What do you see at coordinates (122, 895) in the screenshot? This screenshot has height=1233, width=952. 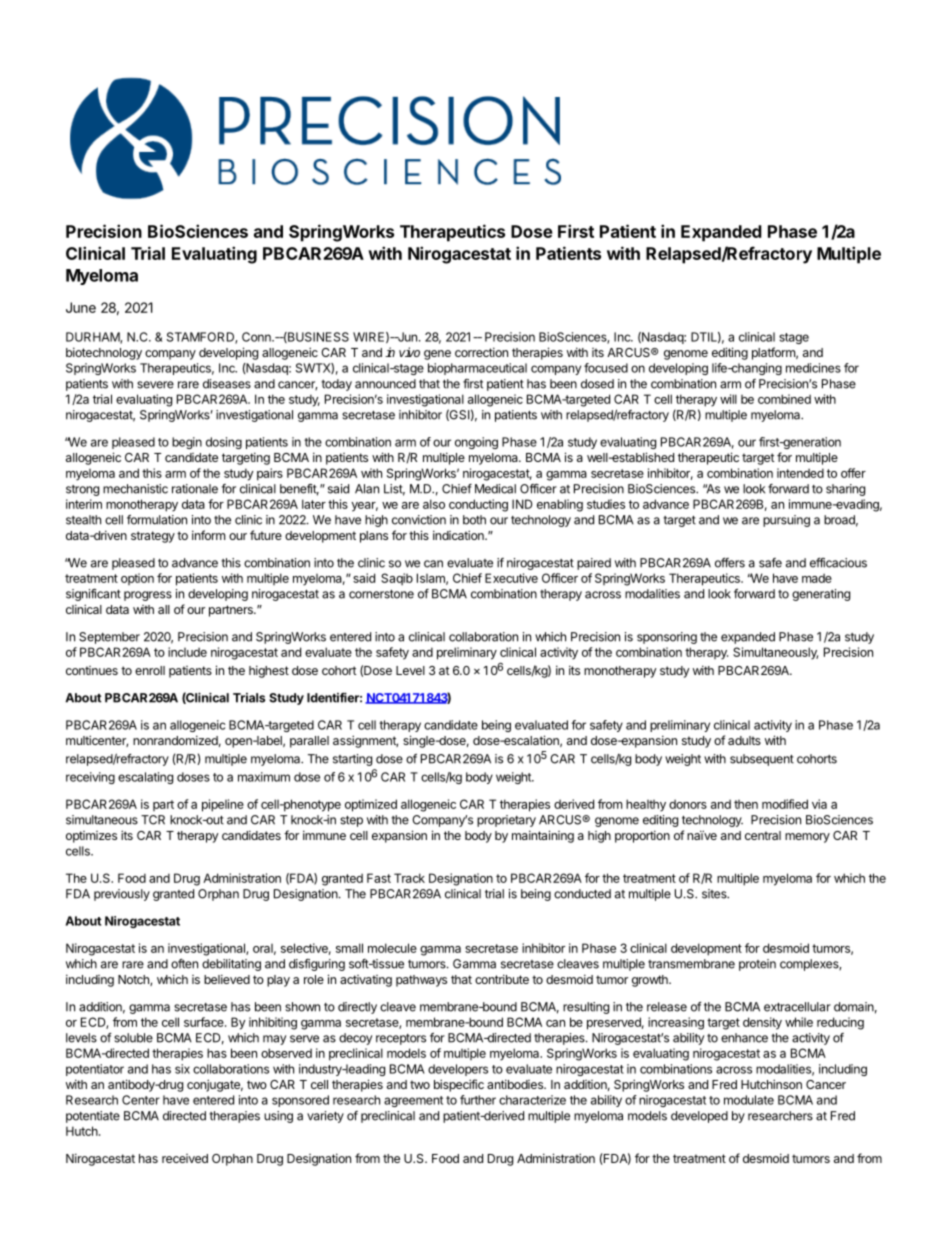 I see `previously` at bounding box center [122, 895].
